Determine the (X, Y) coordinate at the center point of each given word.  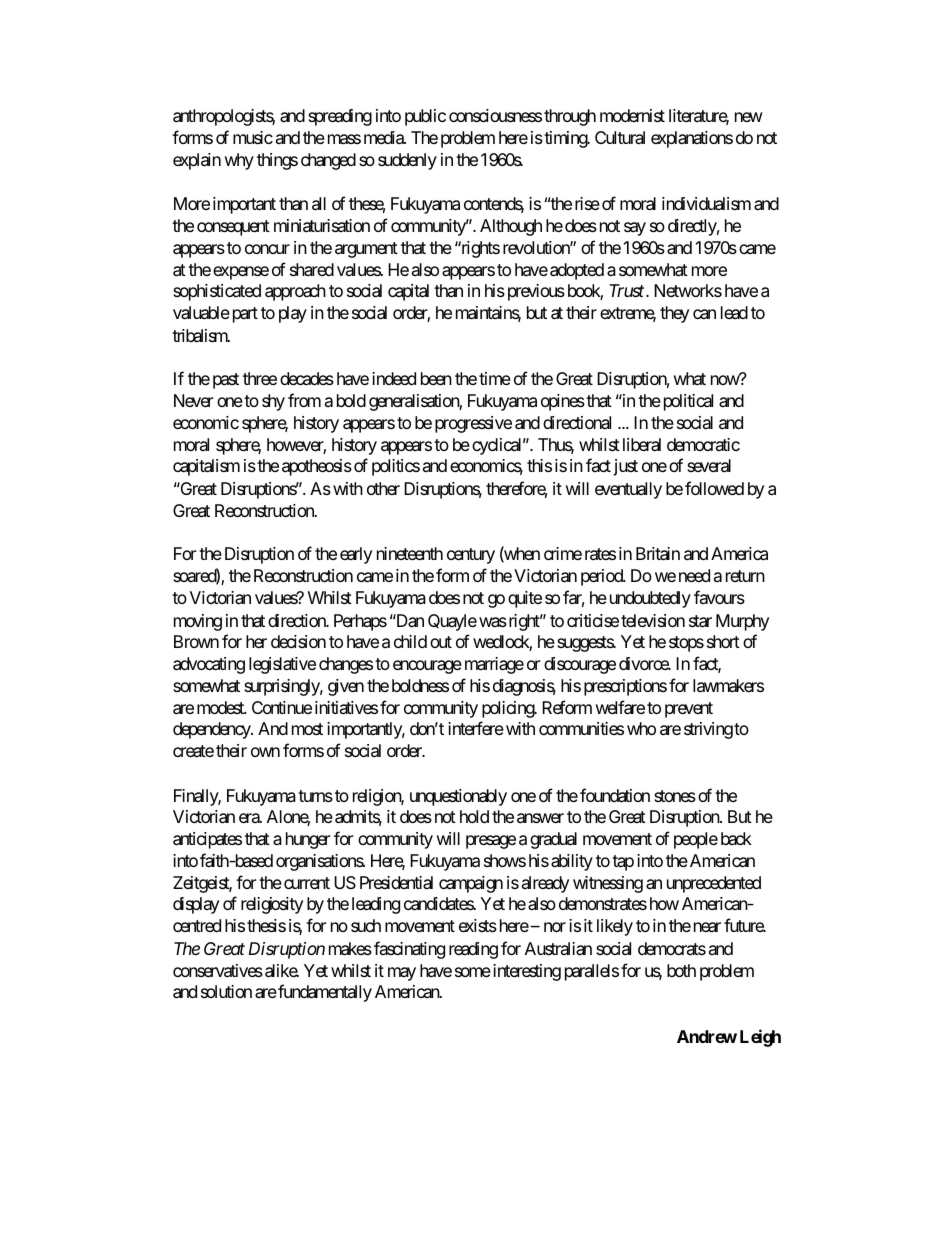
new (749, 117)
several (709, 466)
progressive (473, 424)
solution (226, 991)
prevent (689, 710)
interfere (476, 728)
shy (273, 402)
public (425, 117)
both (681, 970)
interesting (525, 972)
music (253, 137)
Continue (282, 707)
